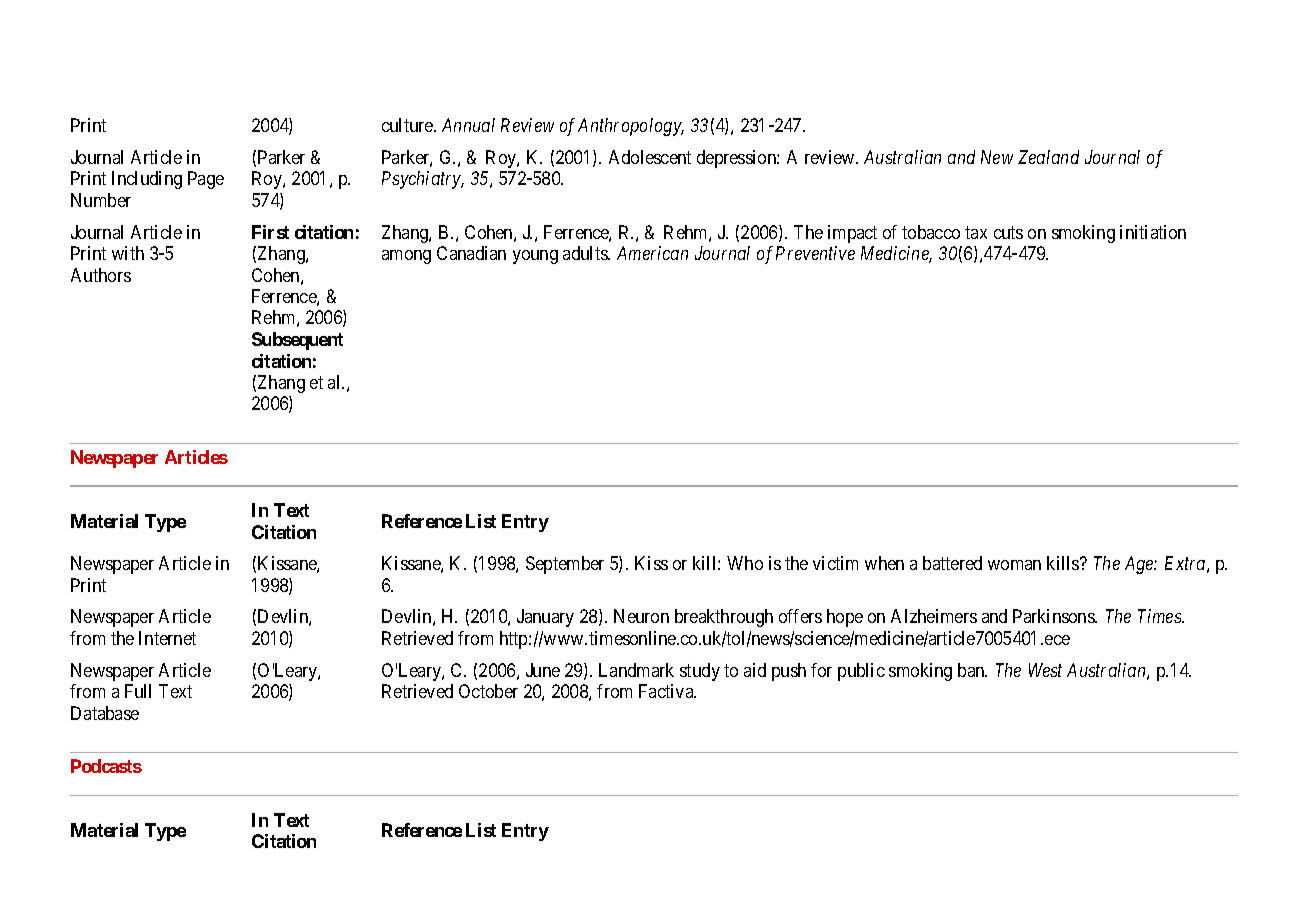 The height and width of the document is (924, 1308). I want to click on Neuron, so click(641, 616).
